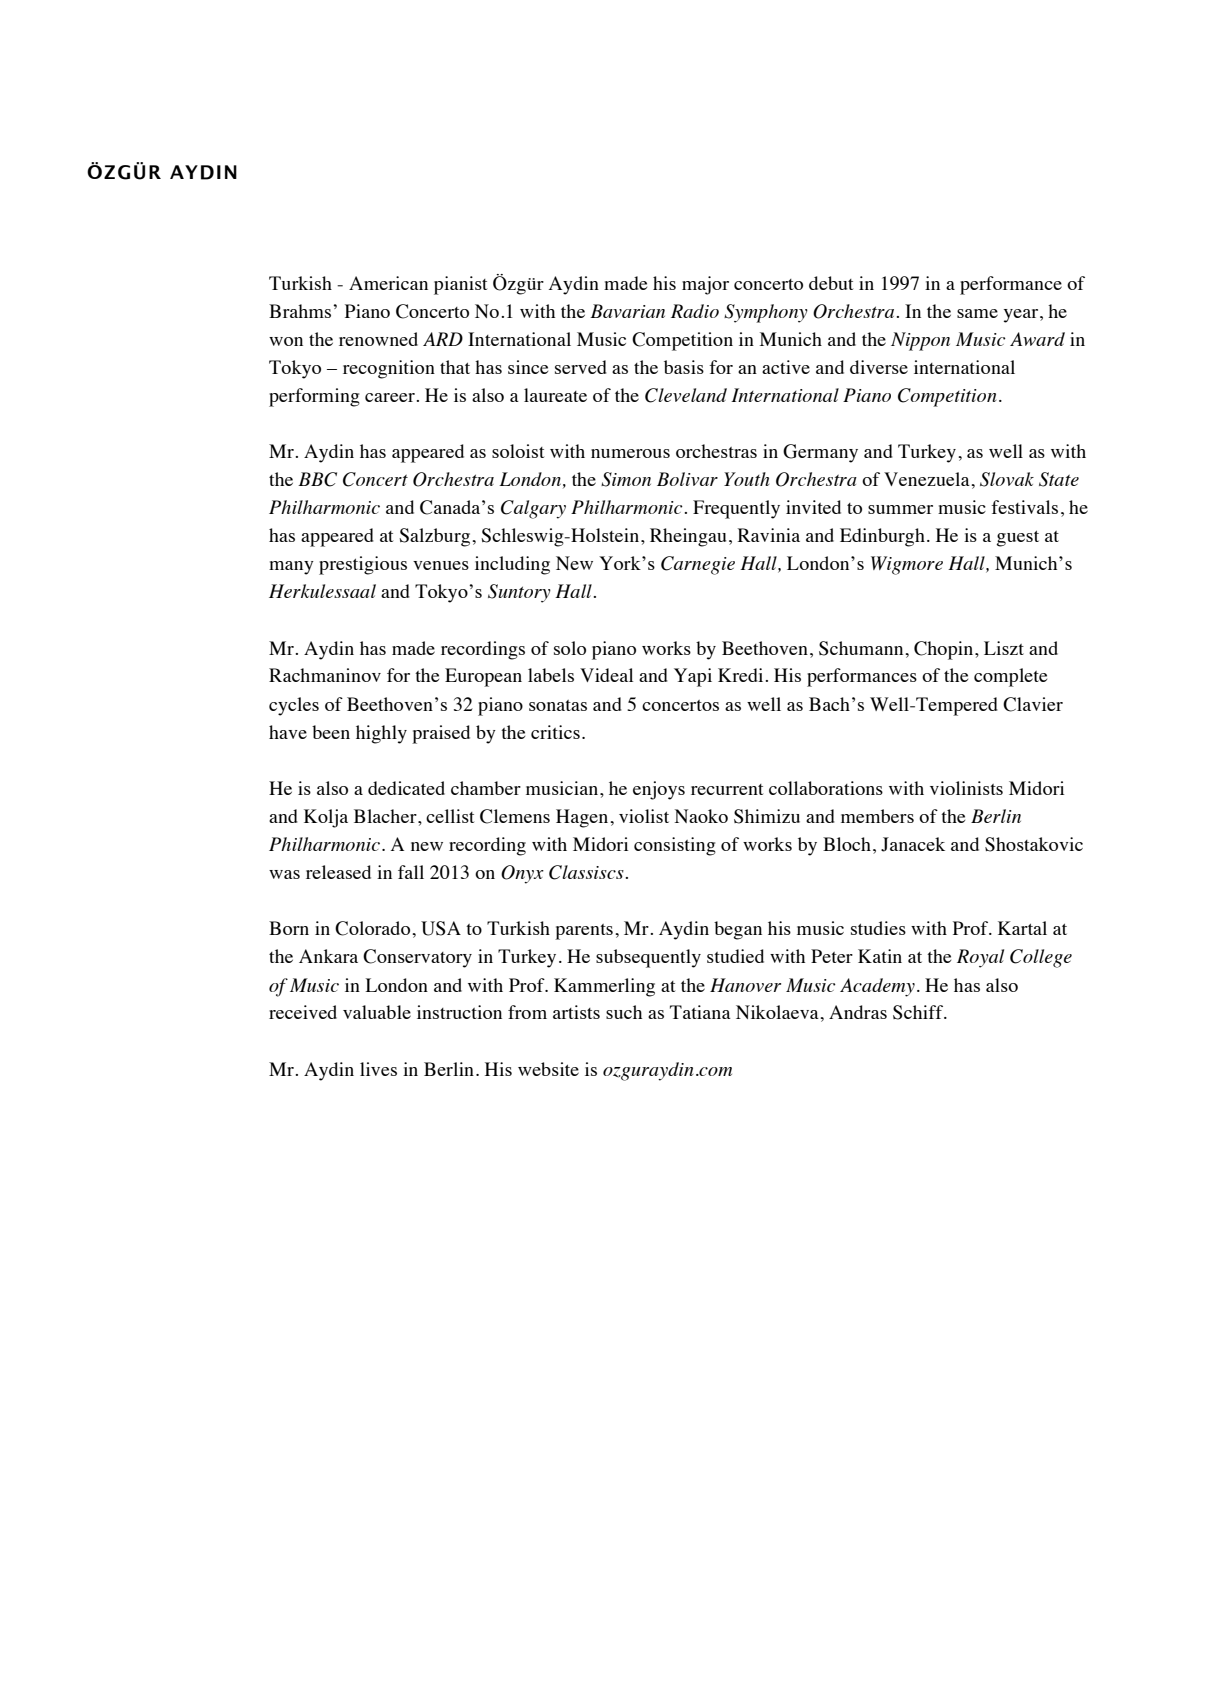 The width and height of the screenshot is (1205, 1705). What do you see at coordinates (378, 1069) in the screenshot?
I see `lives` at bounding box center [378, 1069].
